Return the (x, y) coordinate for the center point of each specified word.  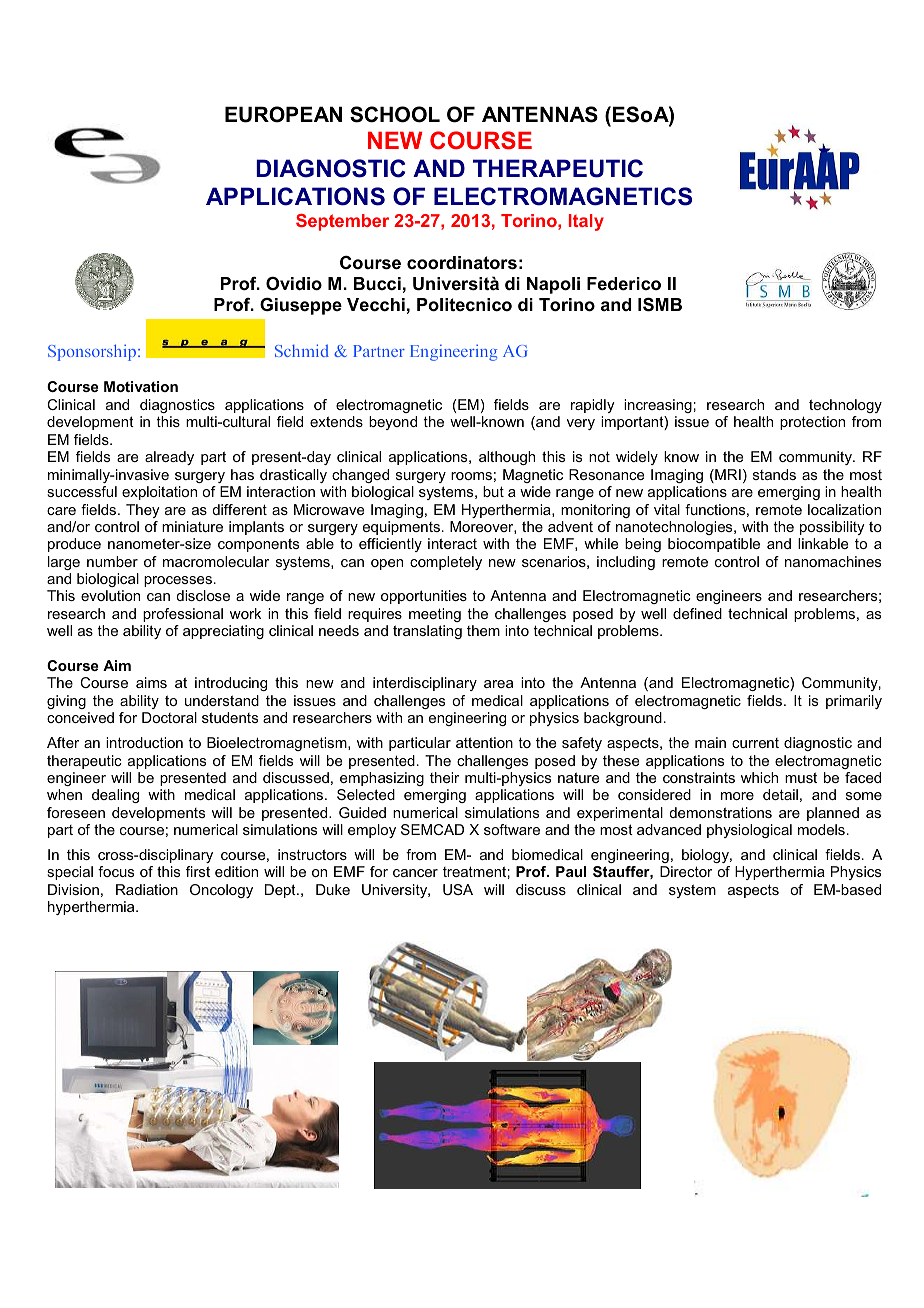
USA (458, 889)
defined (697, 613)
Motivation (141, 386)
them (483, 630)
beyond (393, 423)
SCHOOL (395, 114)
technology (845, 406)
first (198, 871)
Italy (586, 222)
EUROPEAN (283, 114)
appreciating (223, 632)
